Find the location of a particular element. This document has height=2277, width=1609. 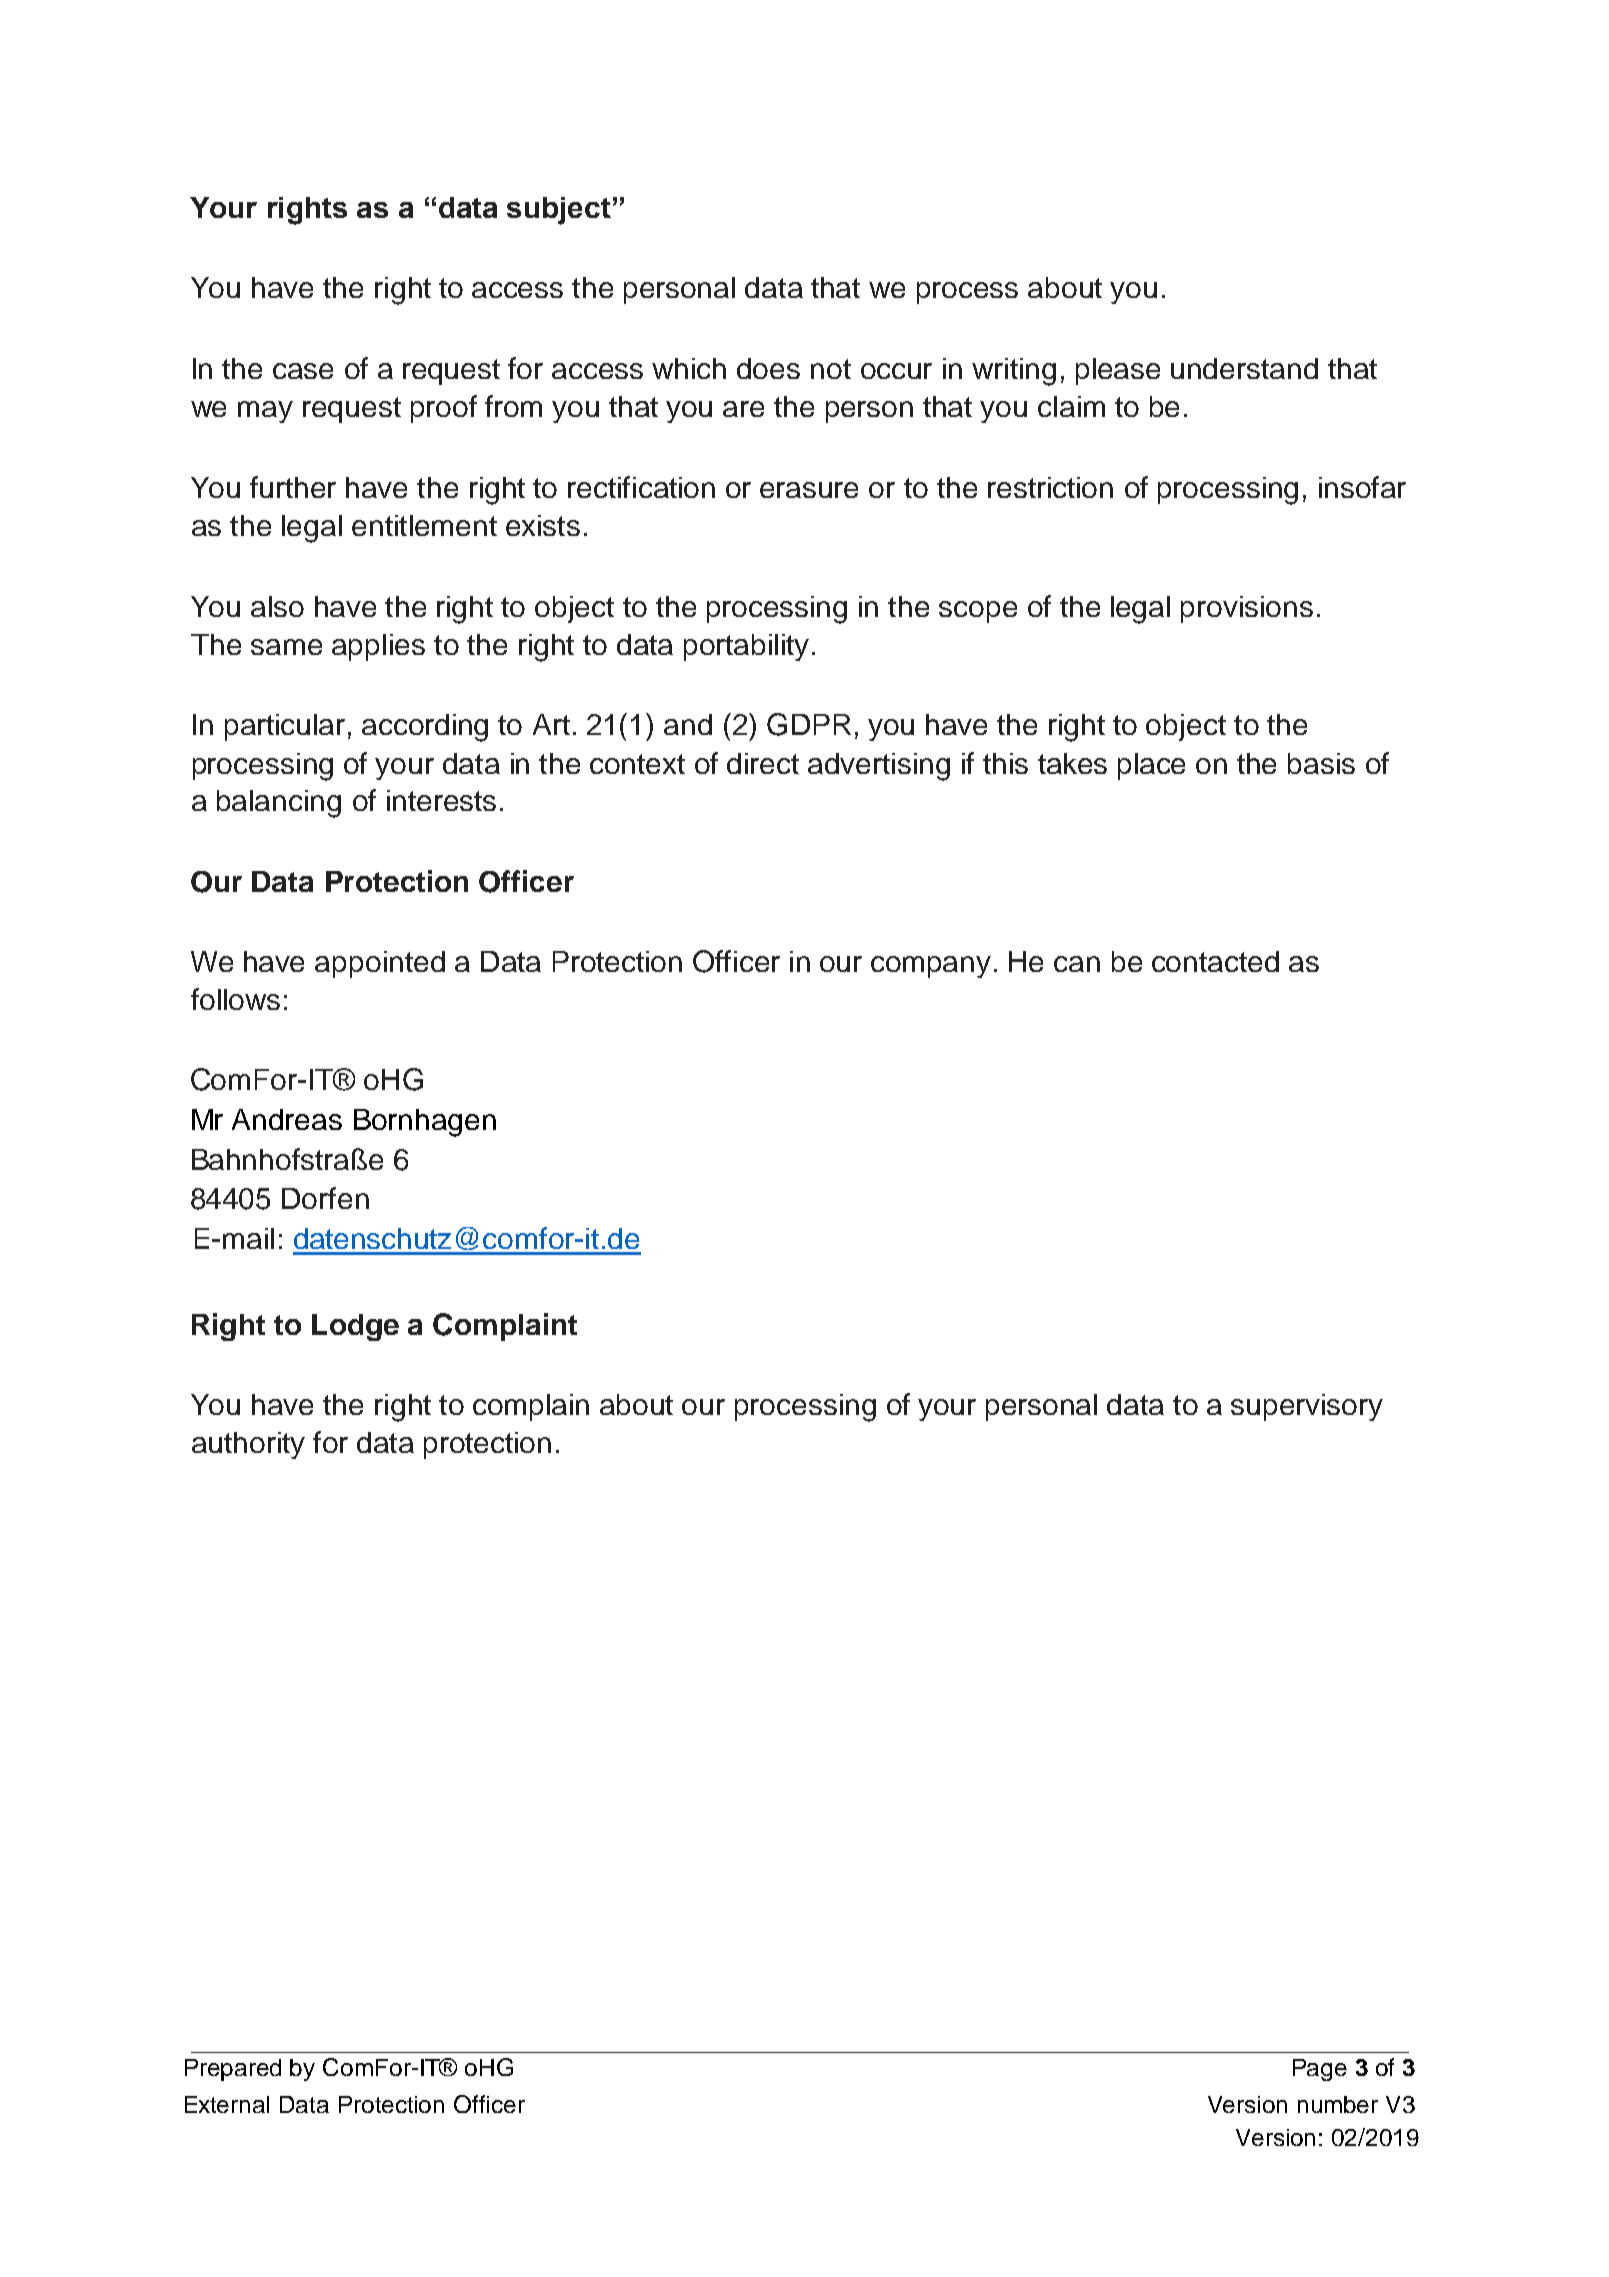

number is located at coordinates (1338, 2104).
